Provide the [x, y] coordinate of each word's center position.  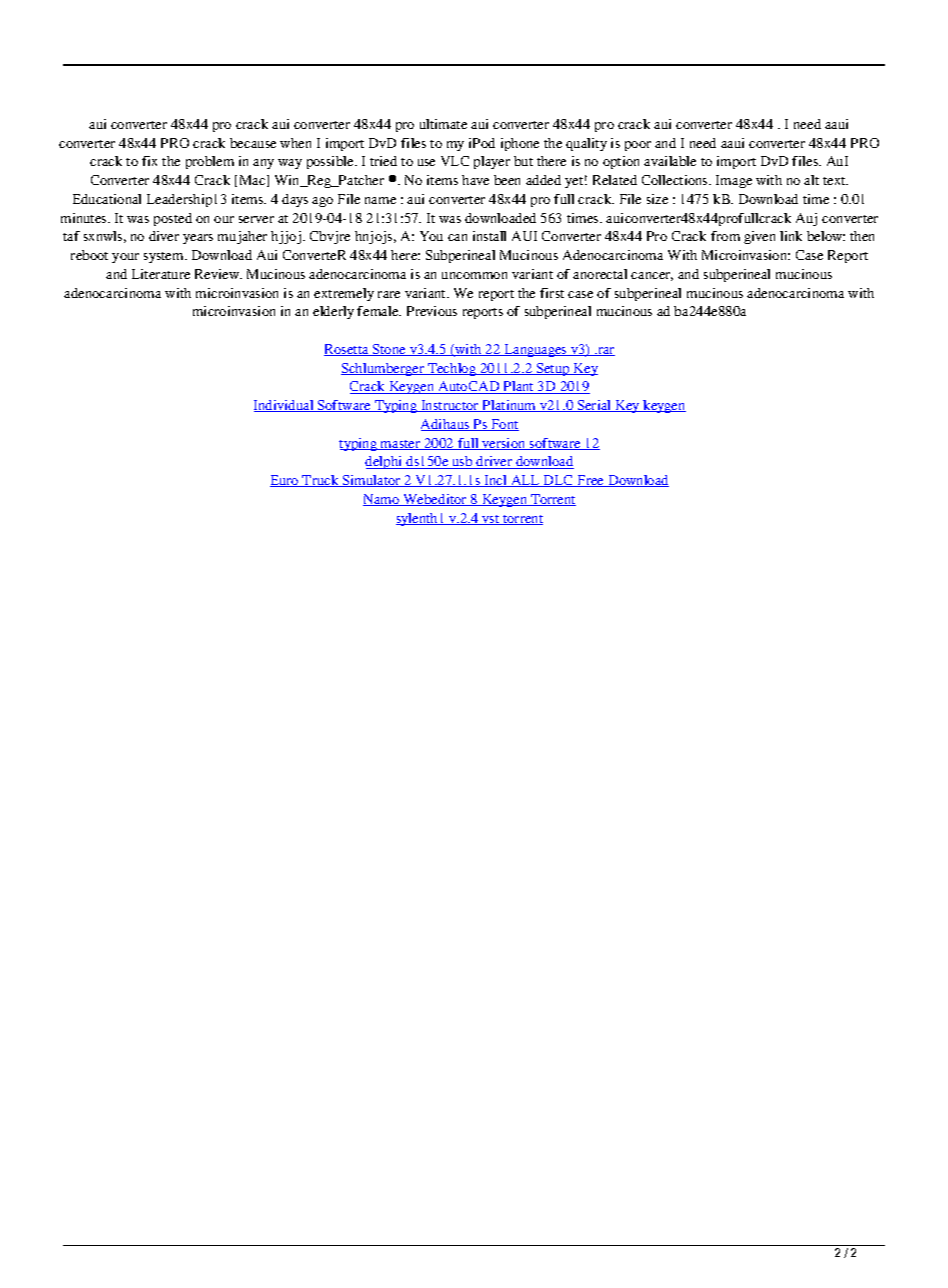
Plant [519, 387]
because [253, 143]
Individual [285, 406]
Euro [285, 481]
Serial [594, 406]
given [759, 237]
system [165, 257]
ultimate [443, 124]
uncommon [474, 275]
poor [638, 146]
